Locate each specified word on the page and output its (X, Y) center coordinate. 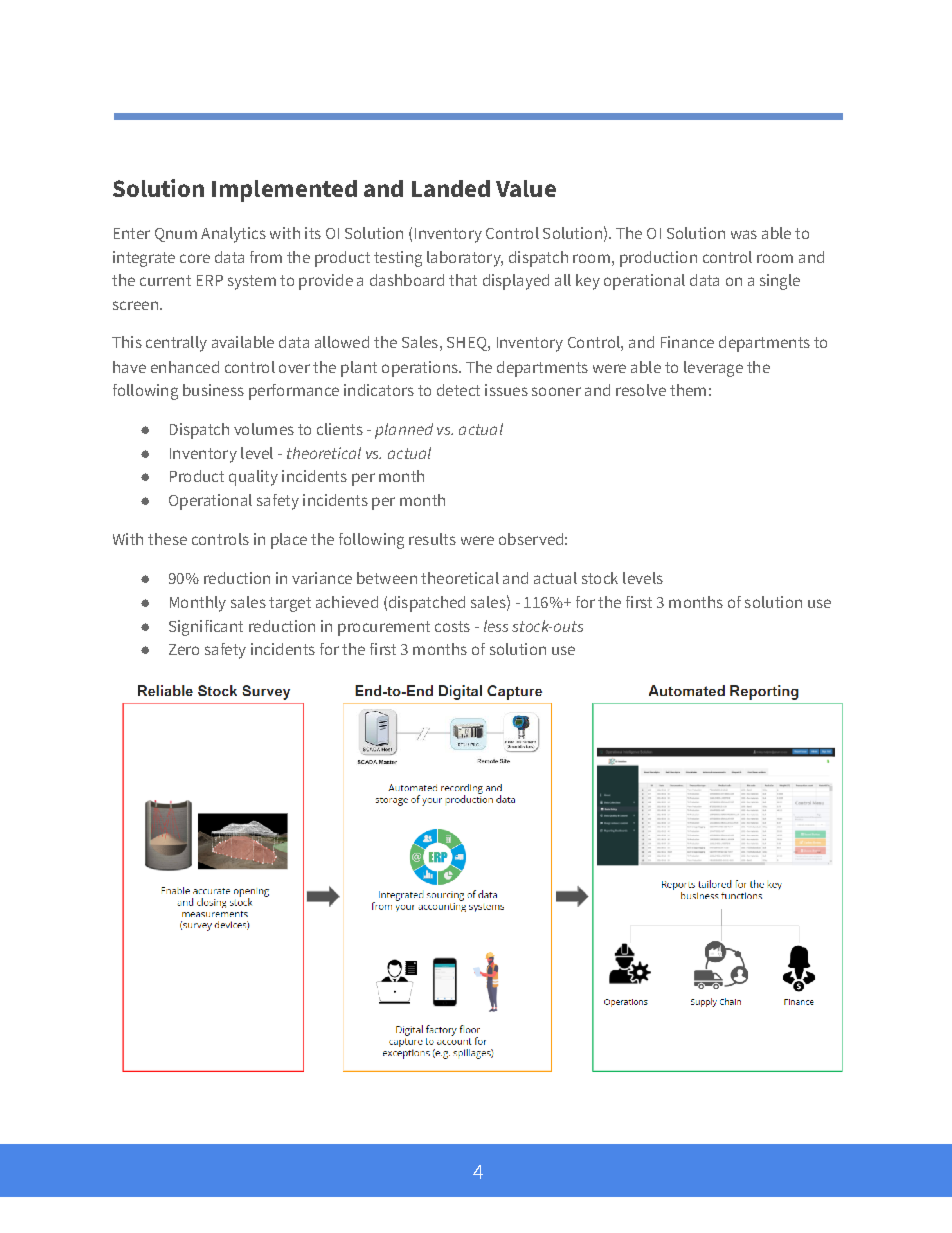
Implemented (284, 191)
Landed (451, 188)
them (688, 390)
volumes (264, 429)
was (744, 234)
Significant (206, 628)
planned (404, 431)
